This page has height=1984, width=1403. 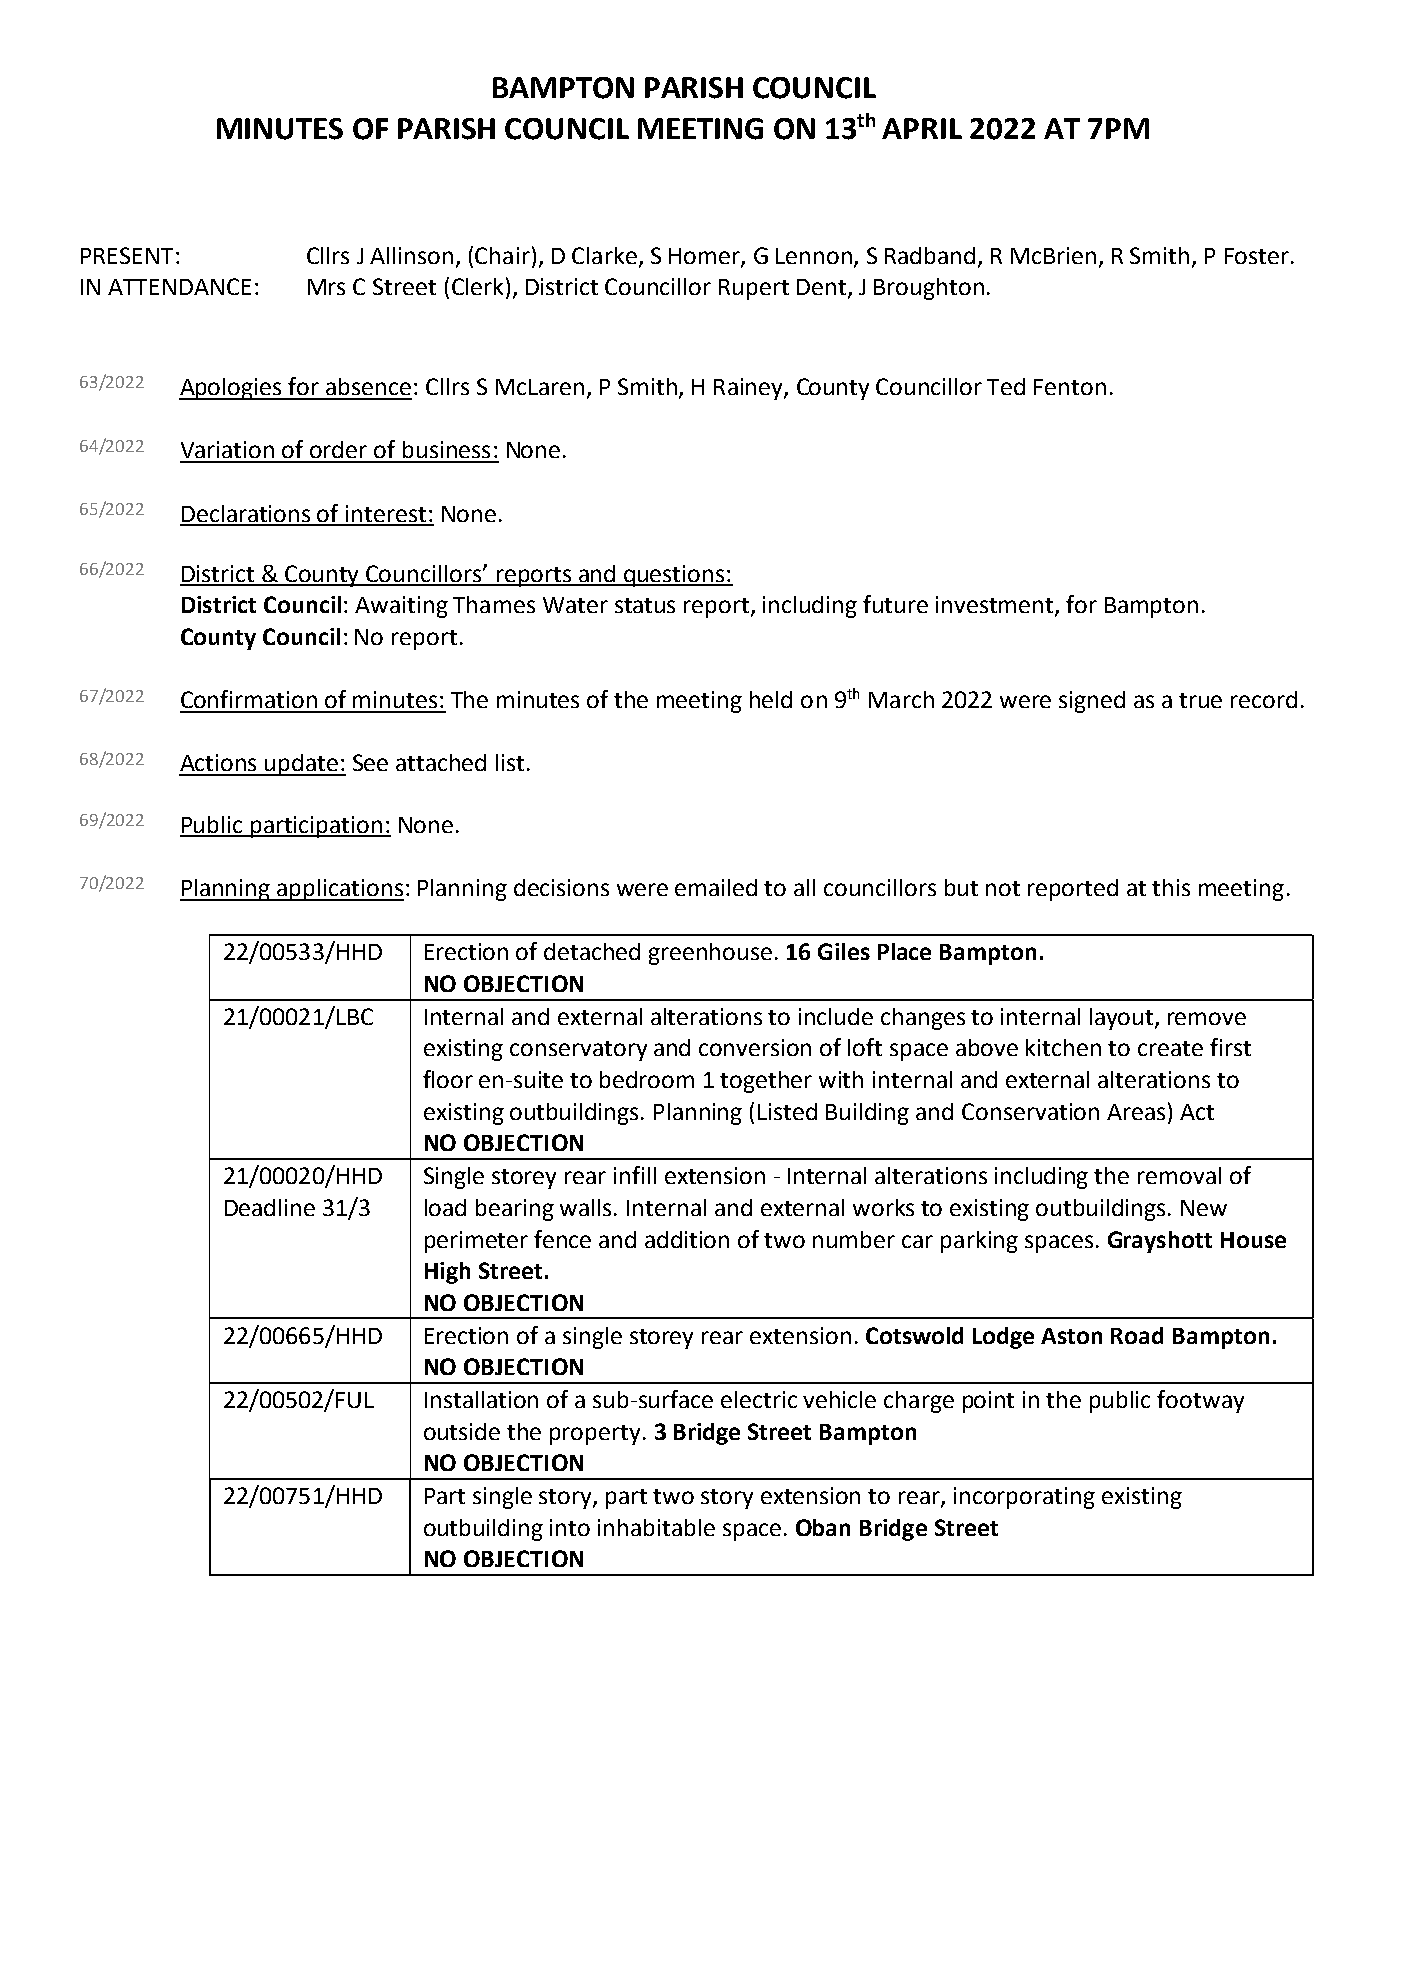 What do you see at coordinates (127, 255) in the page?
I see `PRESENT` at bounding box center [127, 255].
